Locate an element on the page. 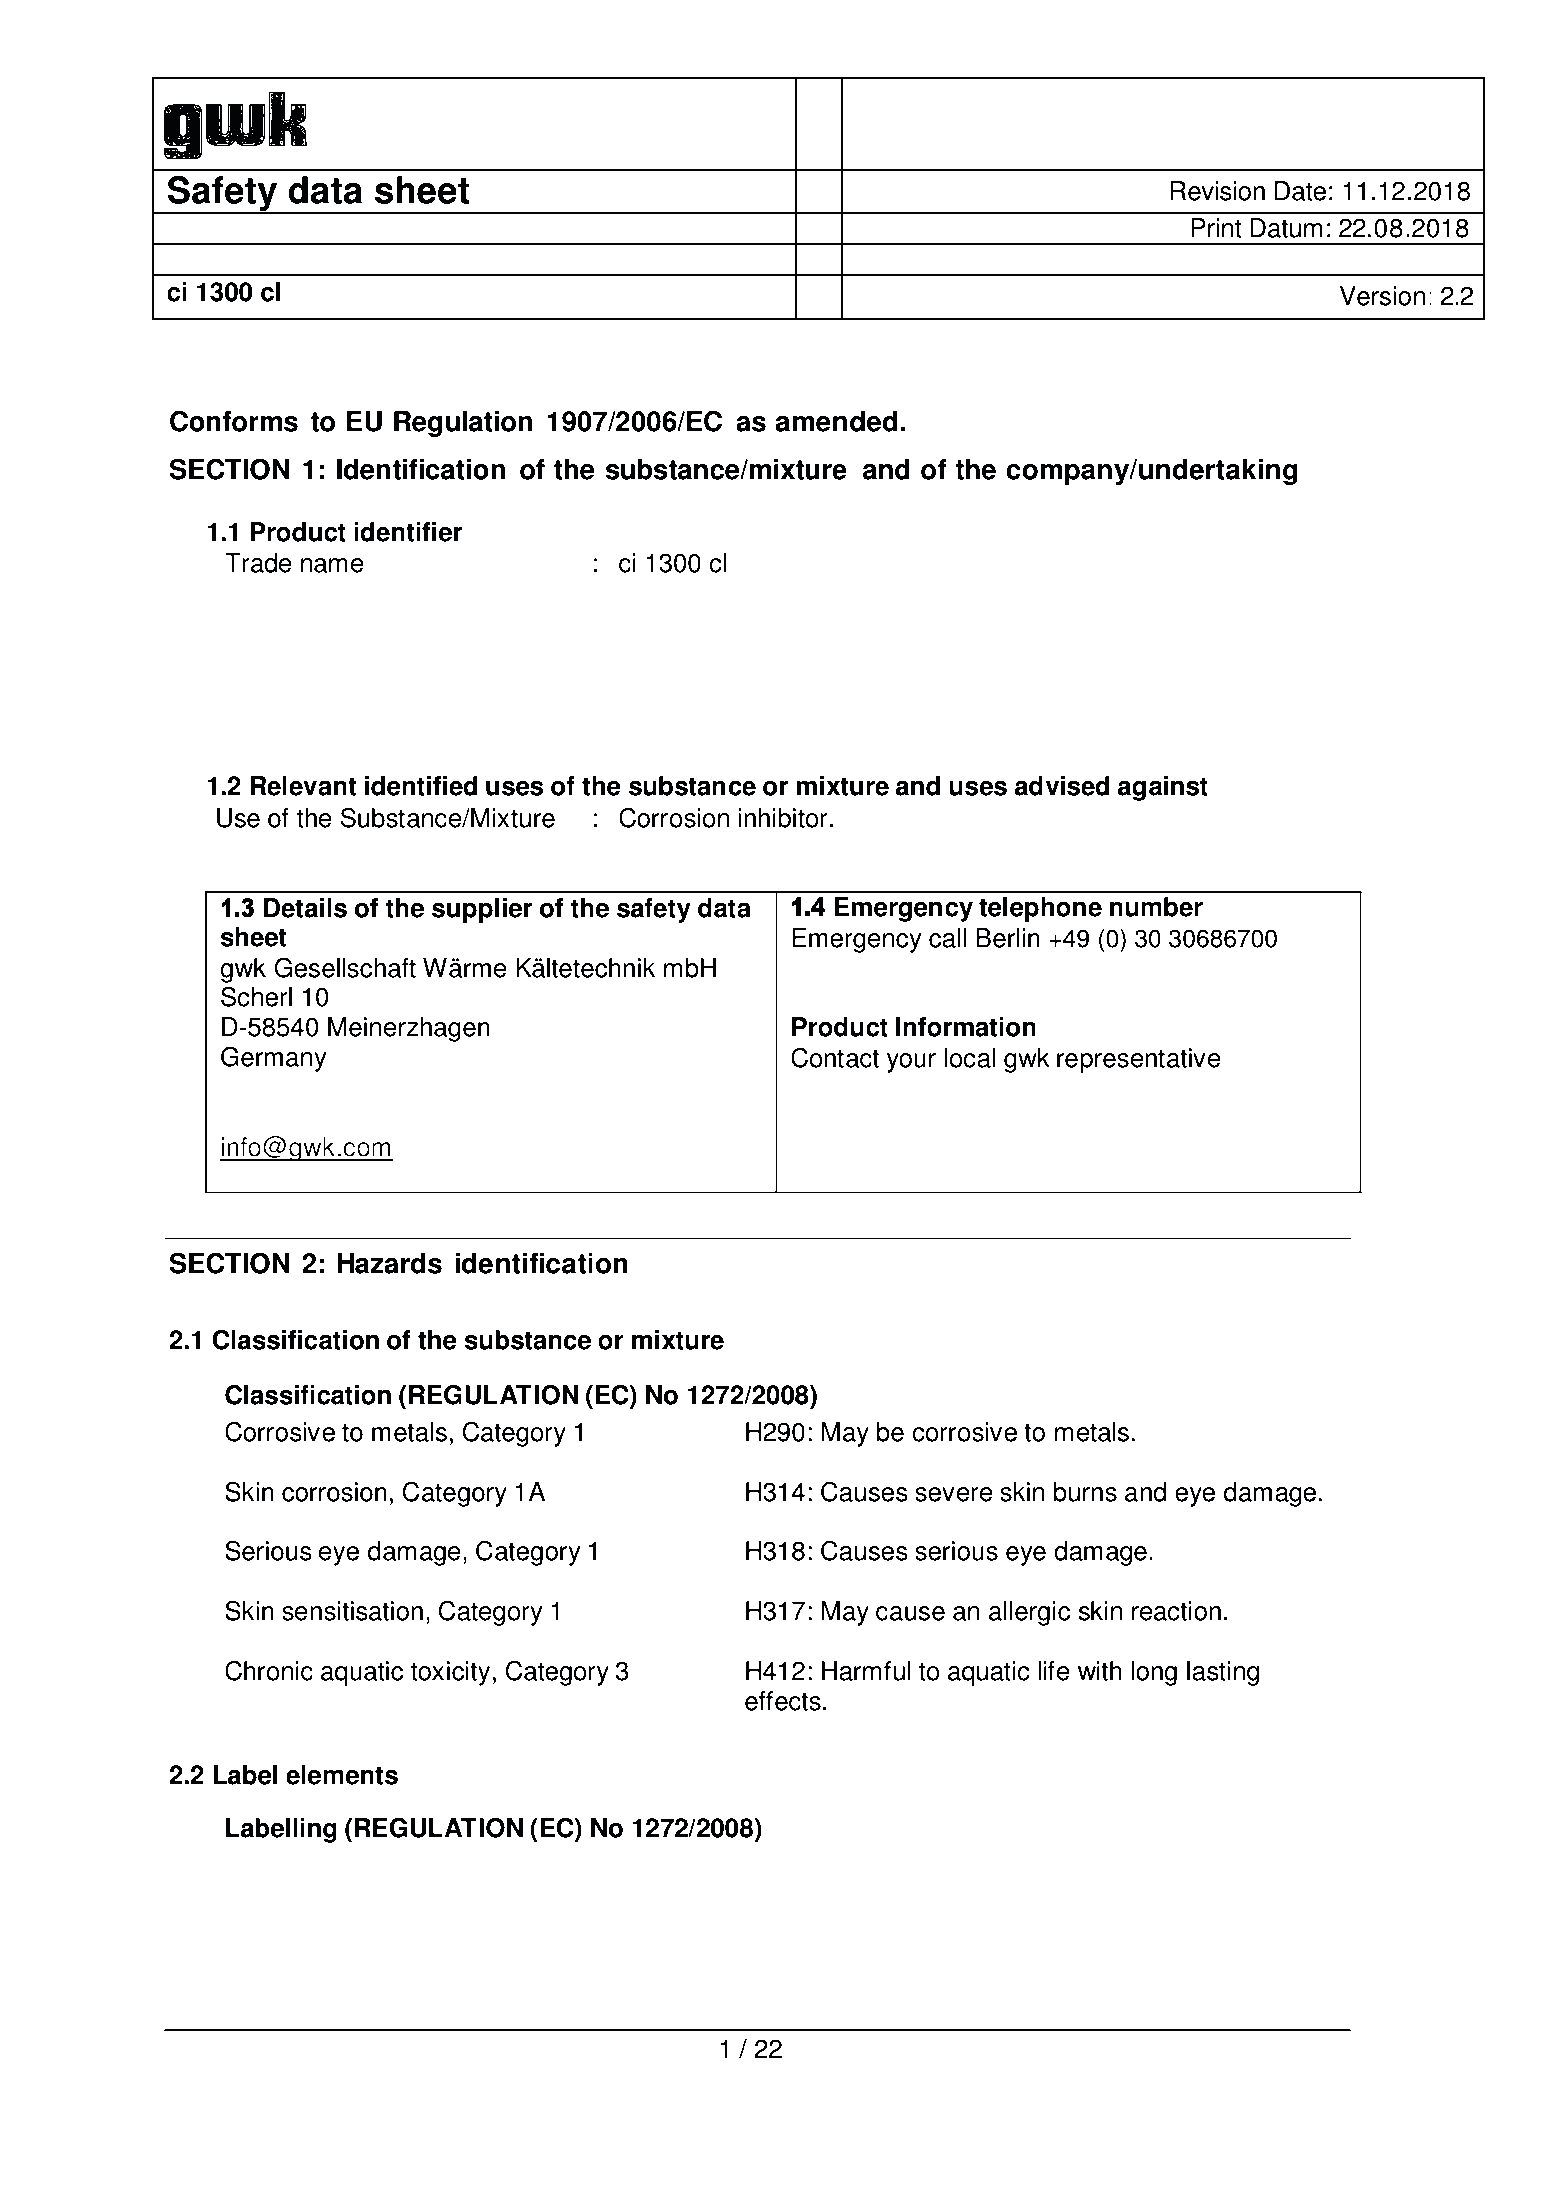  burns is located at coordinates (1085, 1492).
